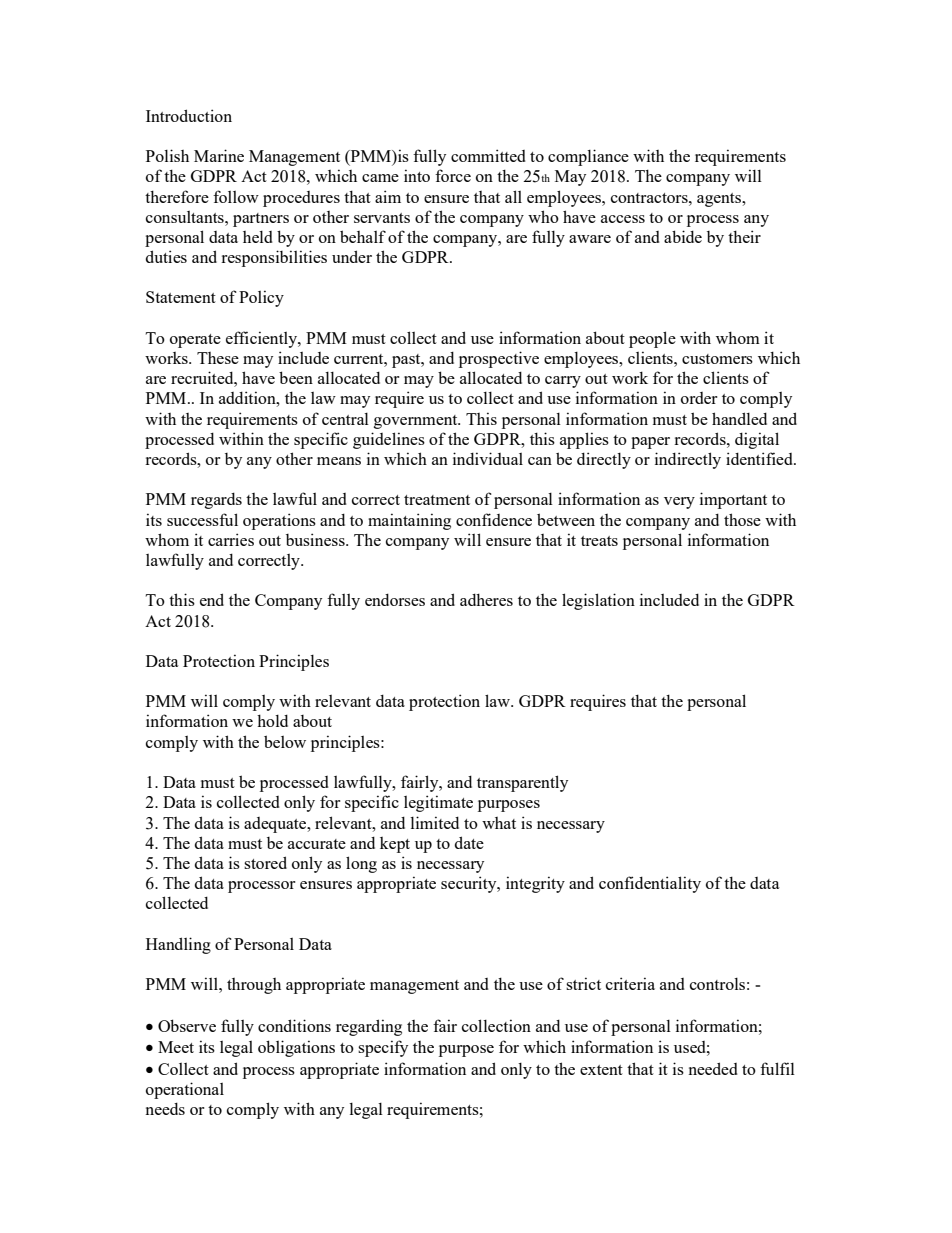 The height and width of the image is (1233, 952). What do you see at coordinates (231, 539) in the image?
I see `carries` at bounding box center [231, 539].
